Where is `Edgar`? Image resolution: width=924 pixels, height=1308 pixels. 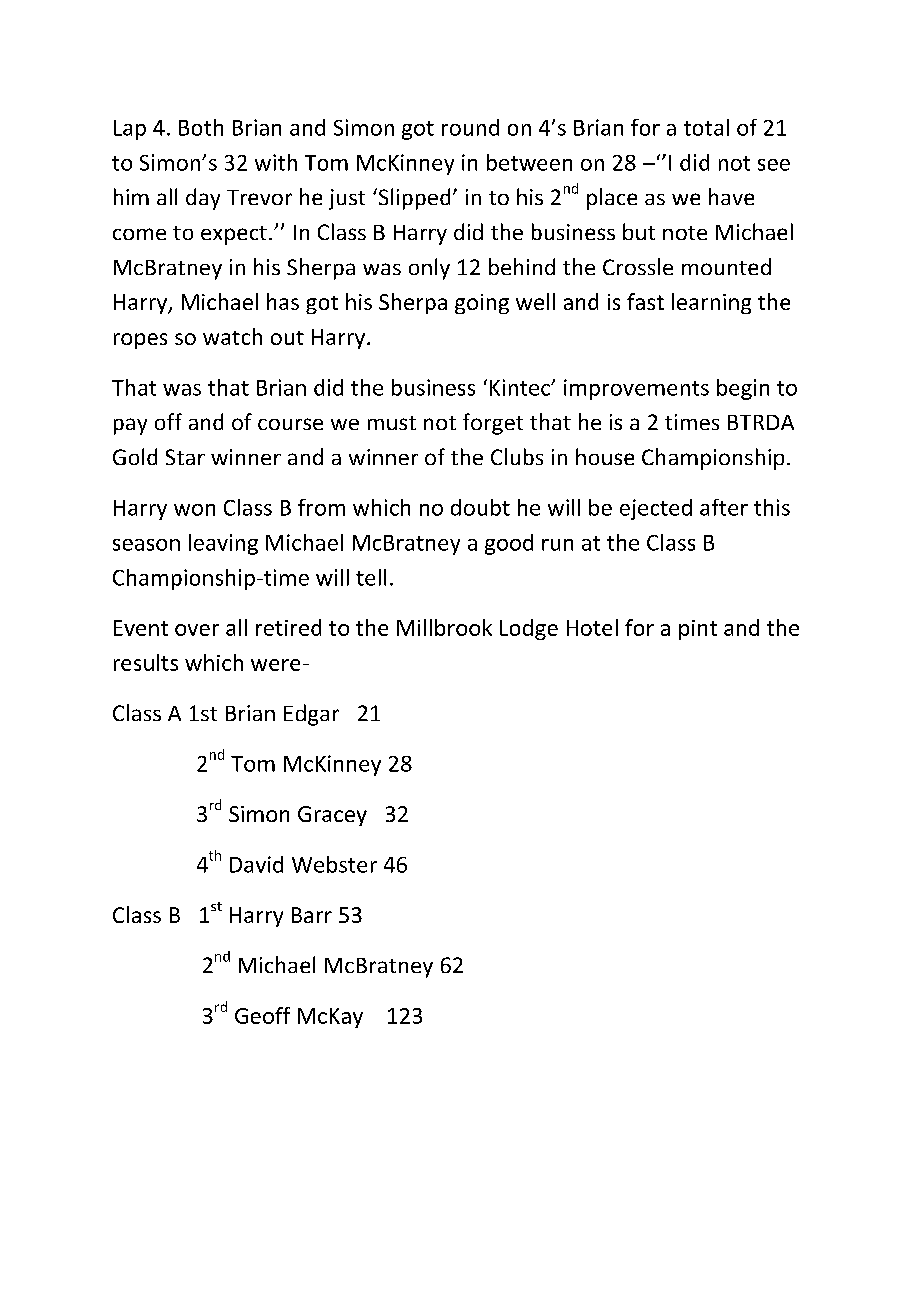
Edgar is located at coordinates (311, 715).
